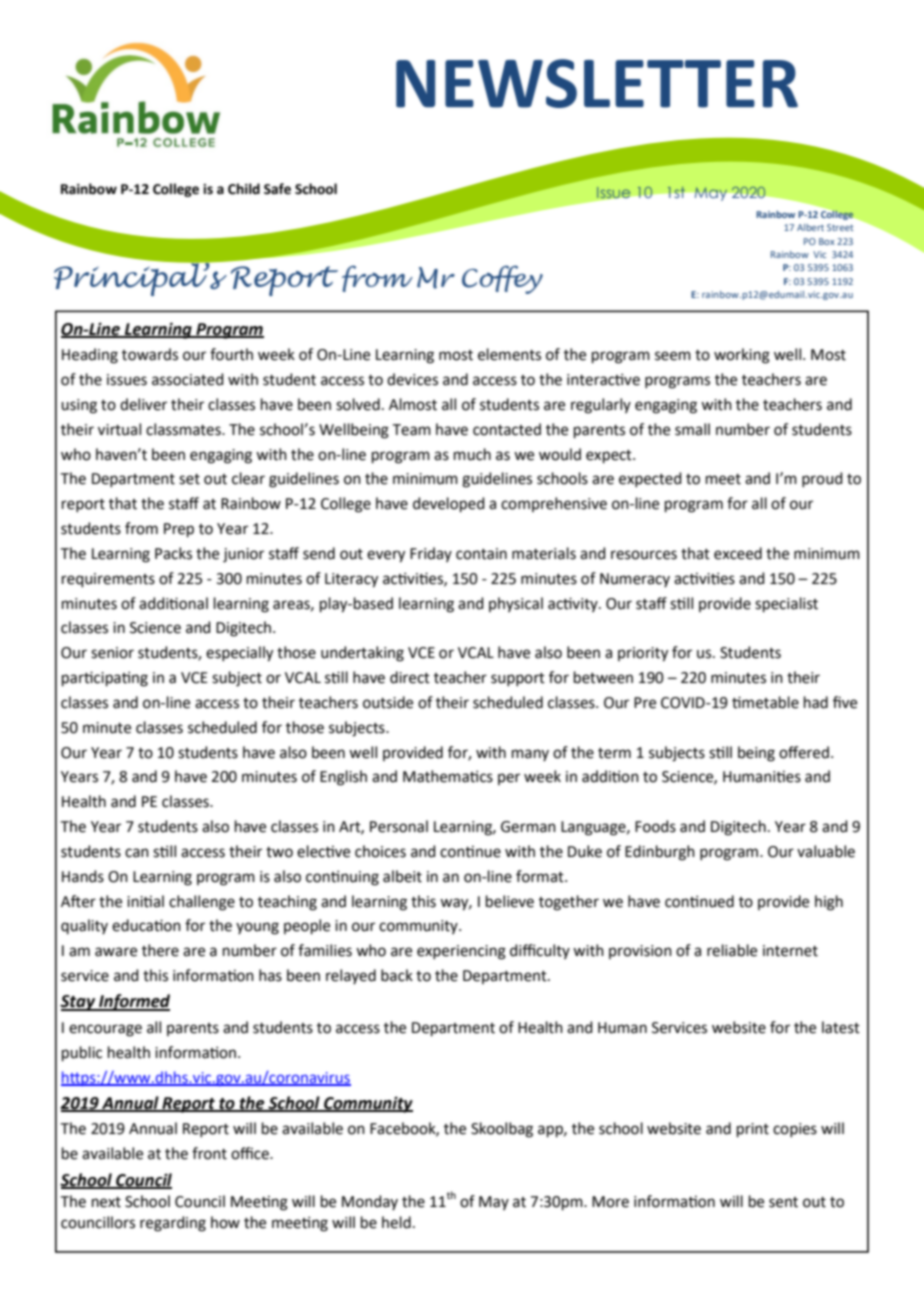 The image size is (924, 1308). What do you see at coordinates (150, 354) in the screenshot?
I see `towards` at bounding box center [150, 354].
